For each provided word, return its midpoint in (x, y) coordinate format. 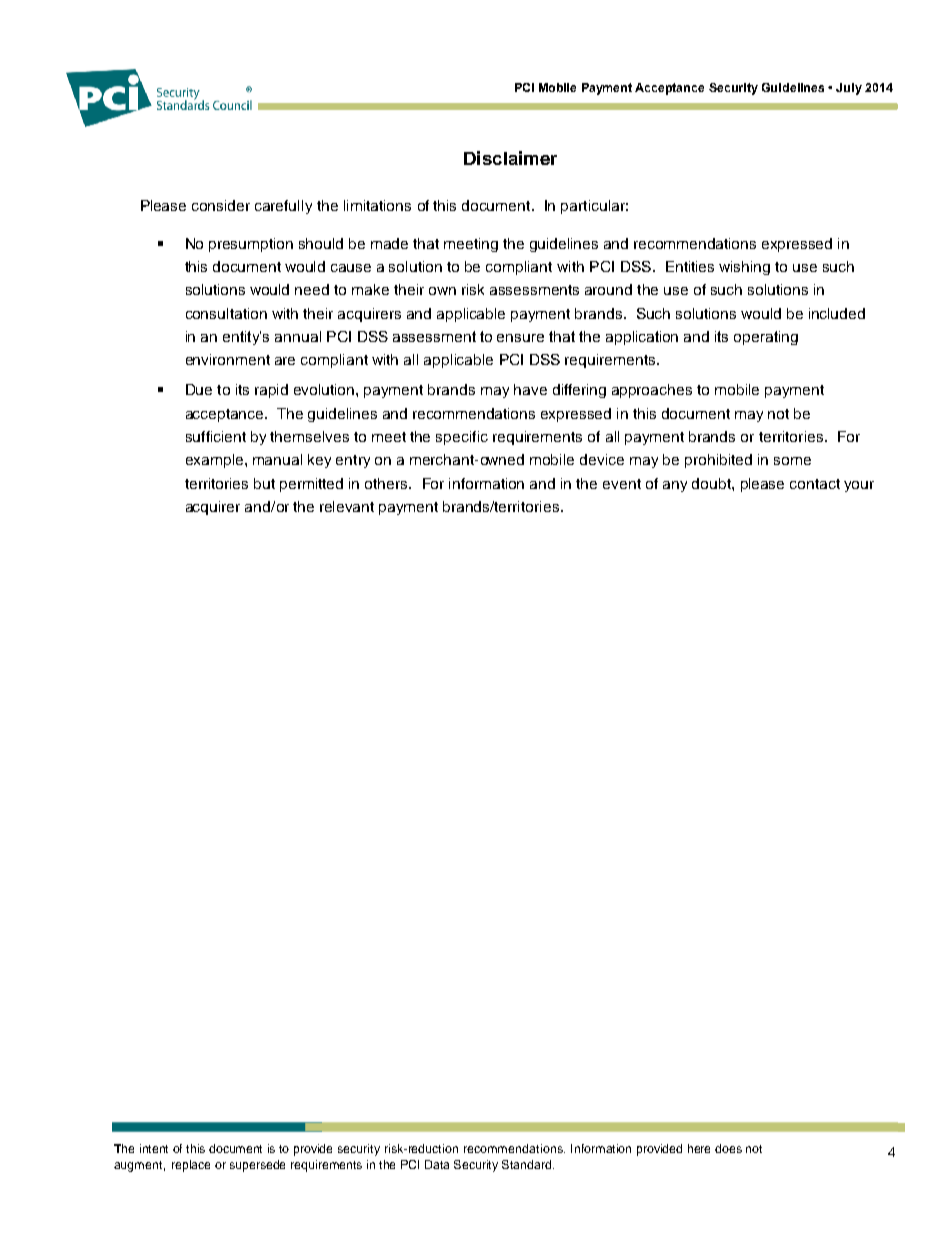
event (622, 484)
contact (815, 484)
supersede (257, 1166)
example (214, 461)
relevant (347, 506)
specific (462, 438)
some (792, 461)
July (849, 89)
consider (221, 205)
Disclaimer (510, 158)
